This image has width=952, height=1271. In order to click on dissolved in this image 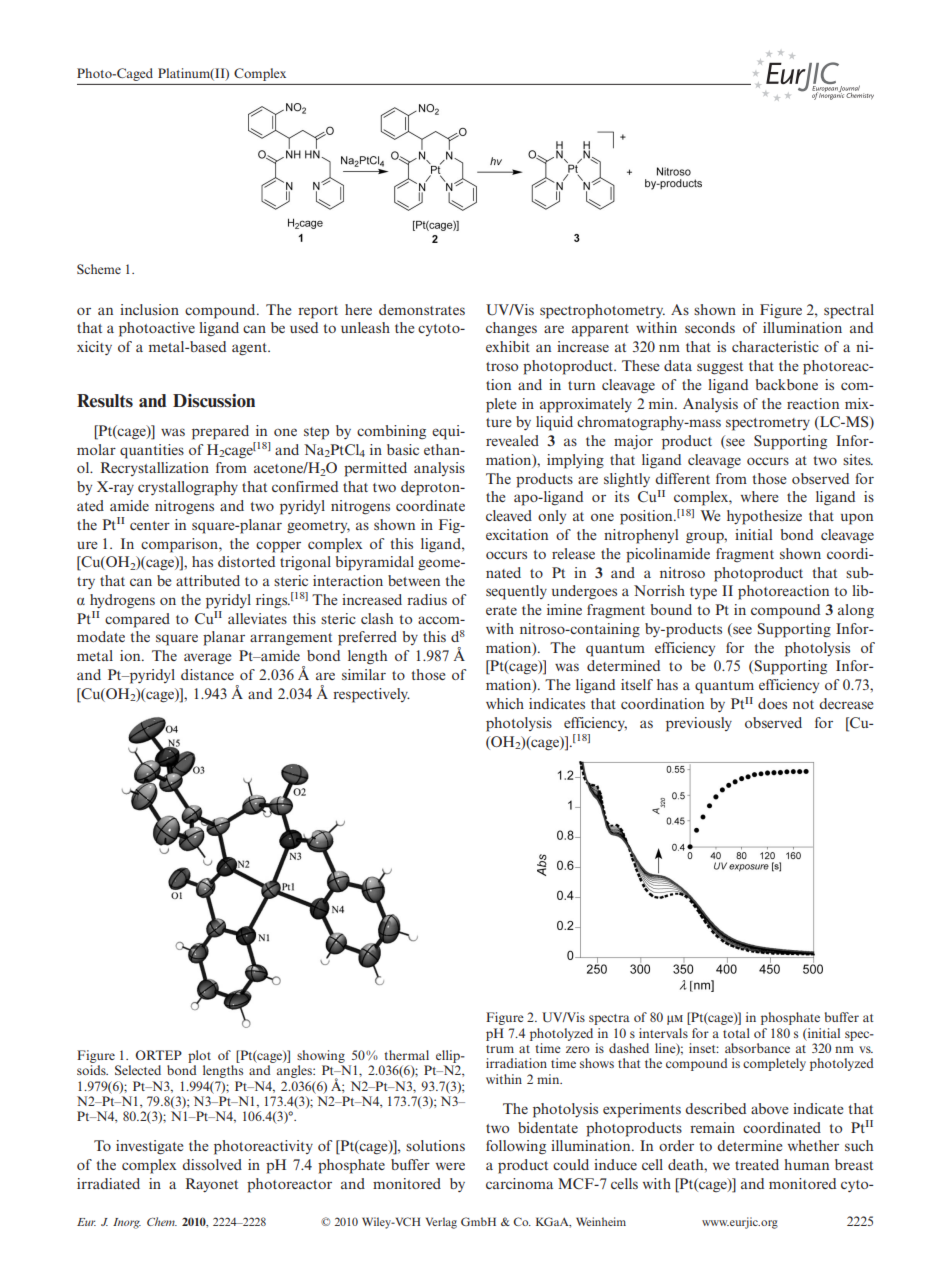, I will do `click(212, 1164)`.
